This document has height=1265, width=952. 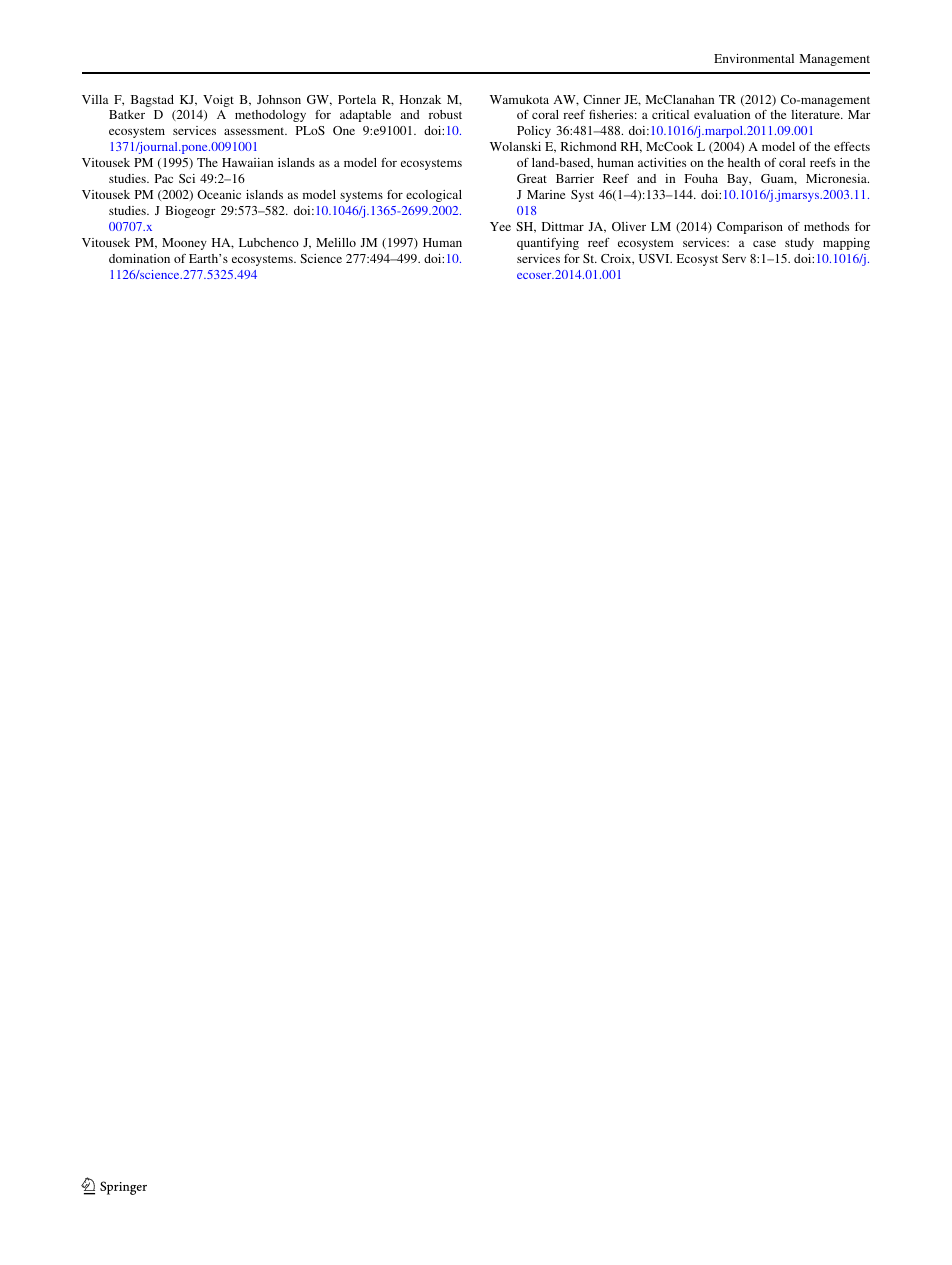 What do you see at coordinates (218, 101) in the document?
I see `Voigt` at bounding box center [218, 101].
